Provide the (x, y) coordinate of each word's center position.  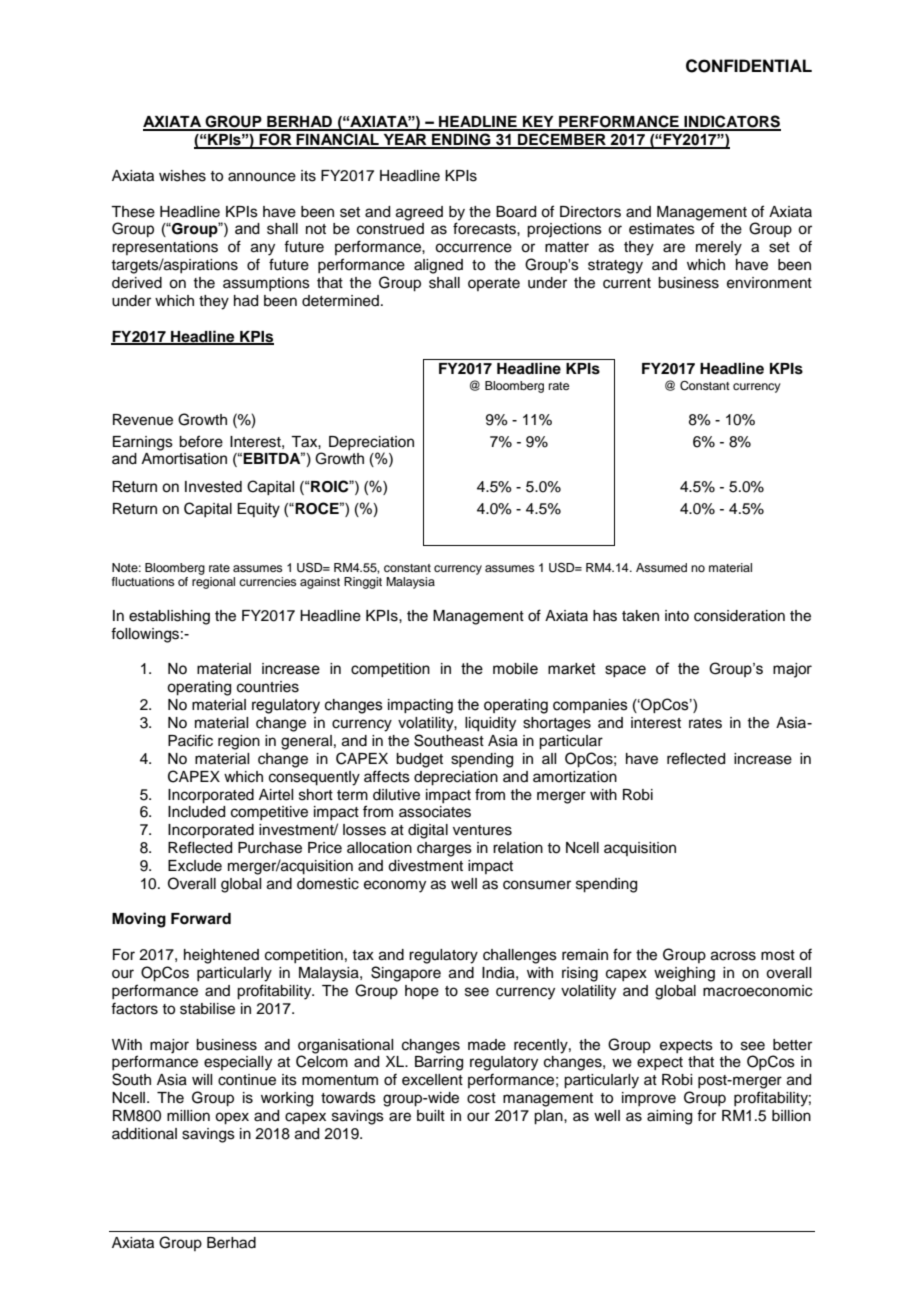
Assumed (661, 567)
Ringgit (363, 583)
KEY (538, 123)
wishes (182, 176)
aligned (438, 266)
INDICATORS (731, 122)
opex (232, 1118)
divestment (425, 866)
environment (769, 283)
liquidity (490, 724)
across (733, 956)
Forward (201, 919)
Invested (213, 487)
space (625, 671)
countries (268, 687)
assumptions (266, 284)
